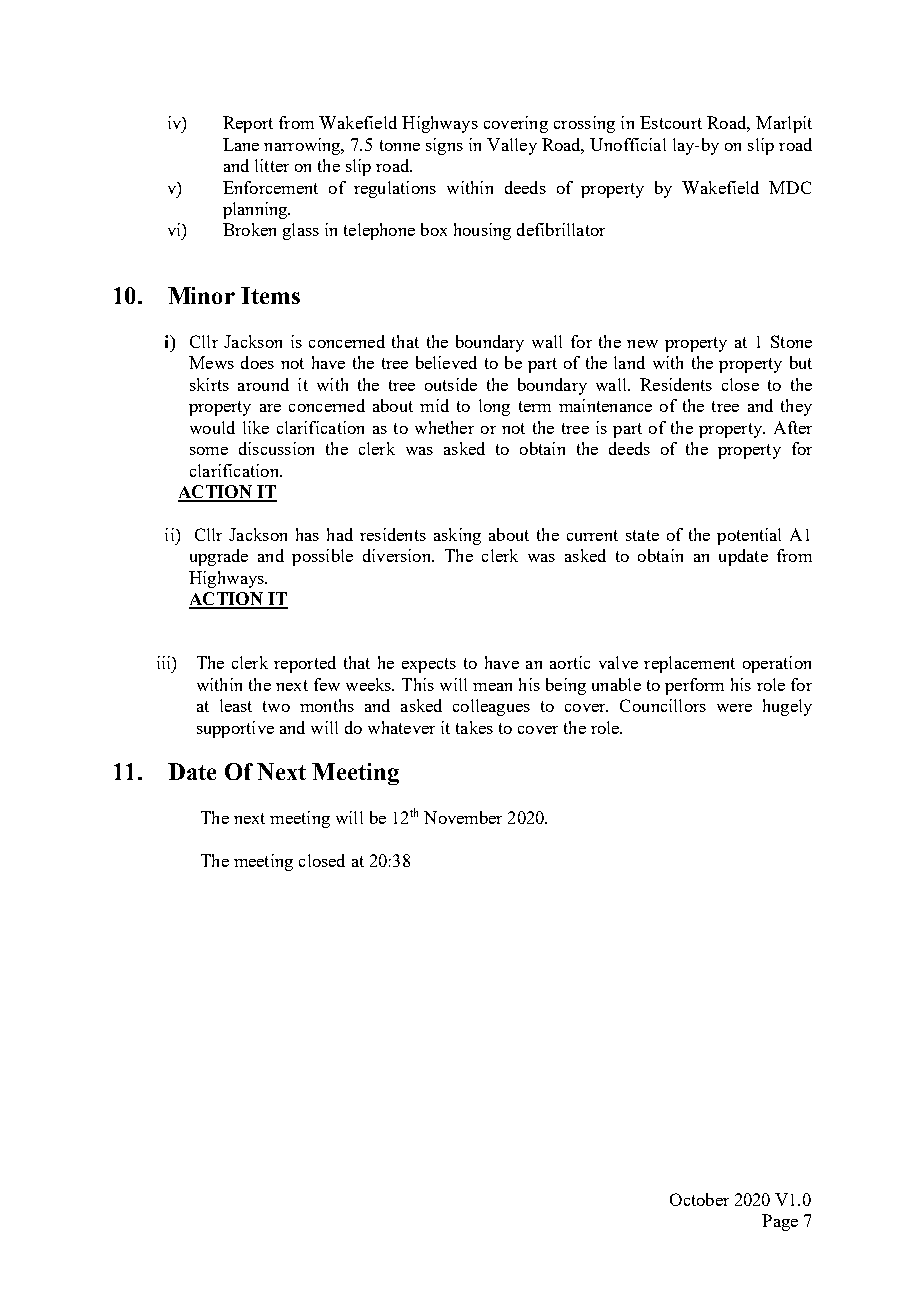 The width and height of the image is (924, 1308). What do you see at coordinates (241, 144) in the image?
I see `Lane` at bounding box center [241, 144].
